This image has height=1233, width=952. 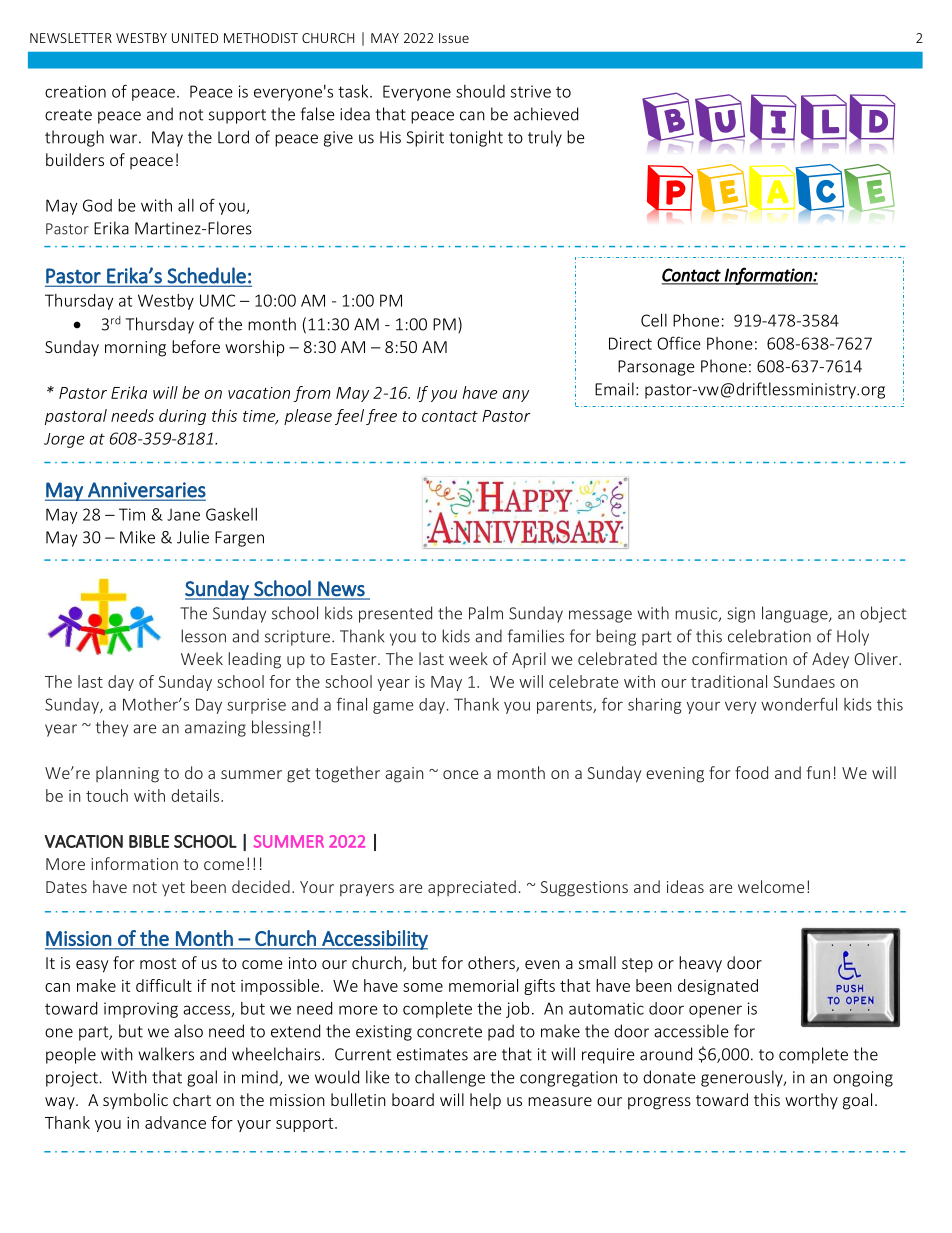 What do you see at coordinates (149, 841) in the image?
I see `BIBLE` at bounding box center [149, 841].
